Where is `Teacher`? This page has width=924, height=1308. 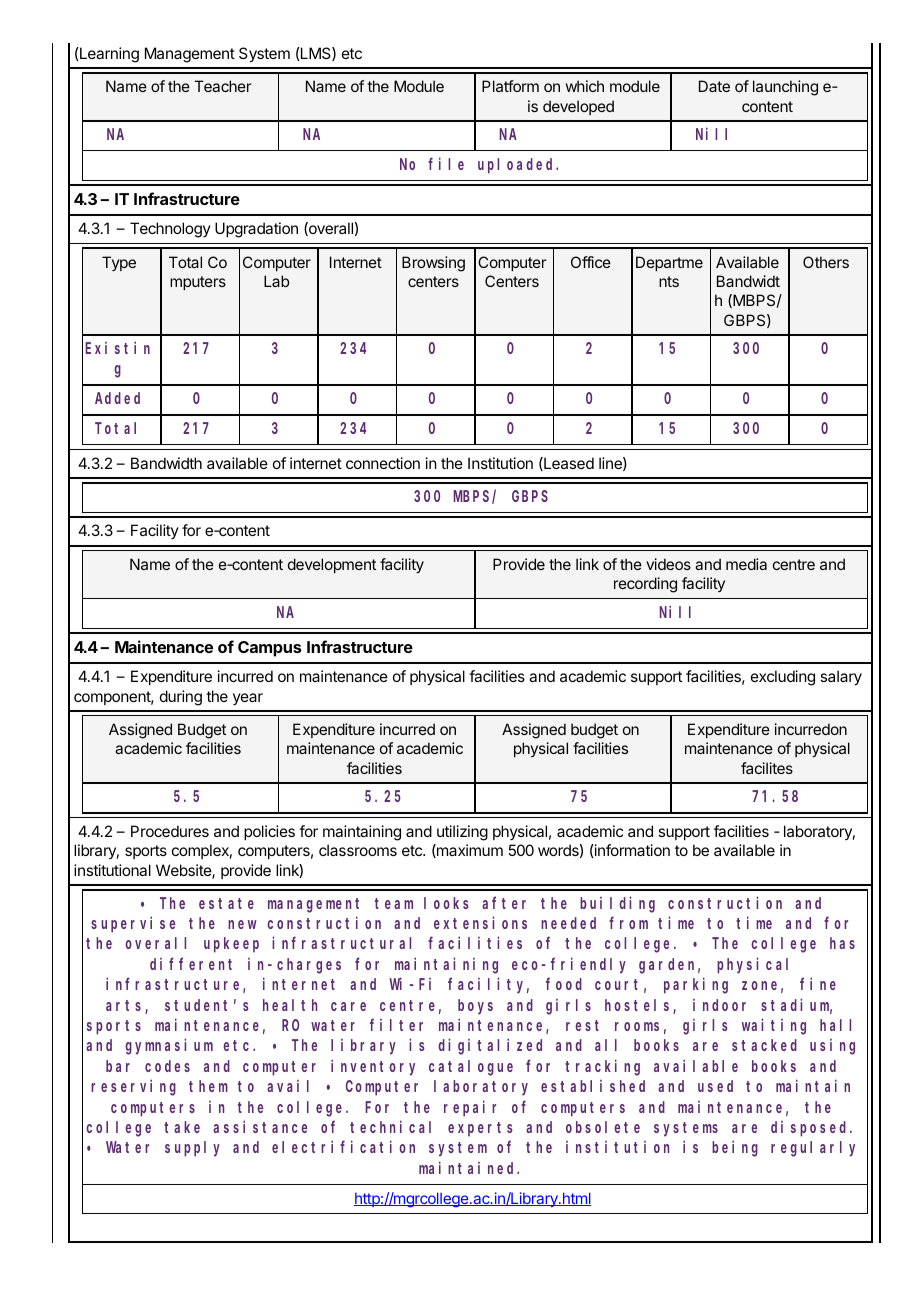 Teacher is located at coordinates (222, 86).
